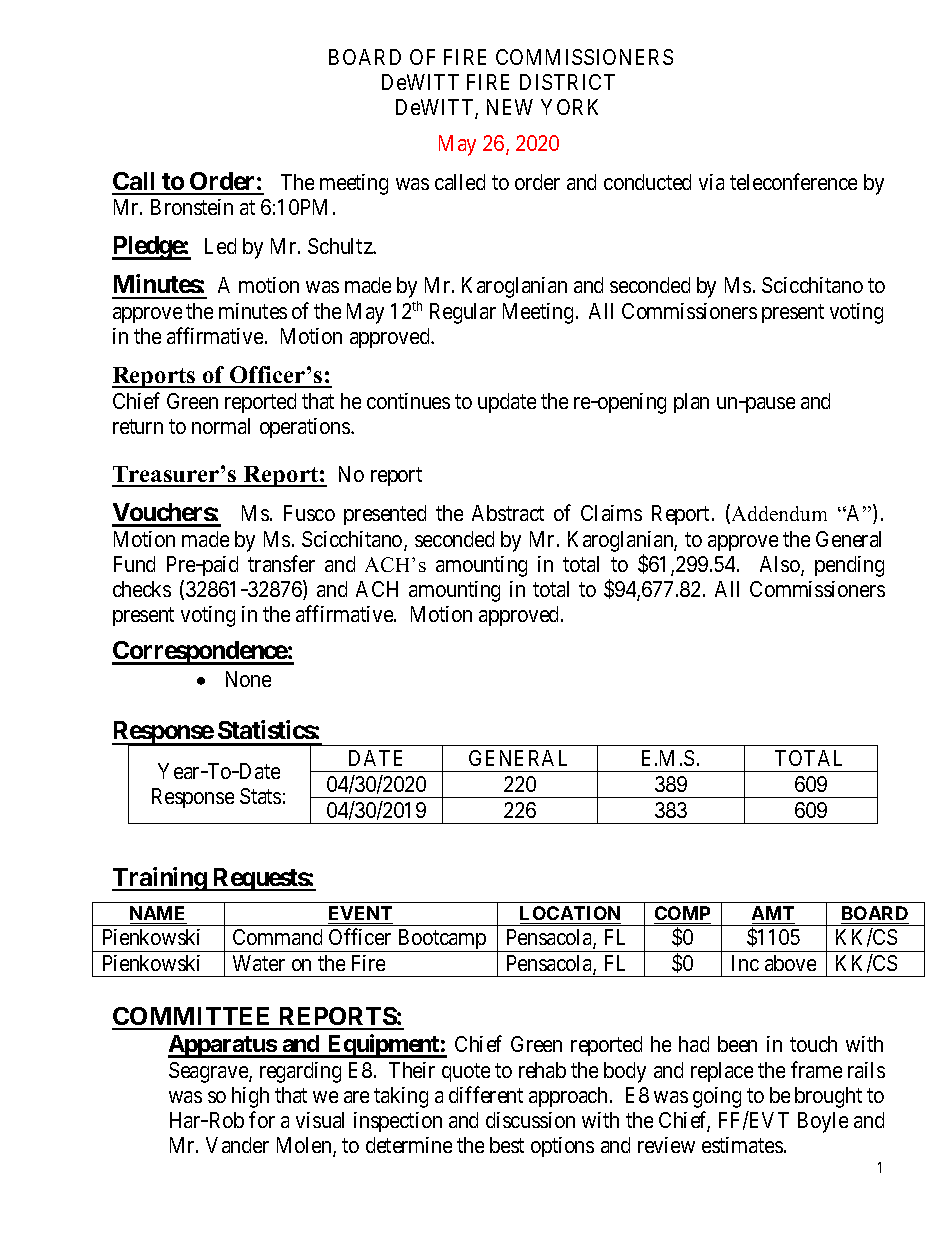 The image size is (952, 1233). What do you see at coordinates (793, 181) in the screenshot?
I see `teleconference` at bounding box center [793, 181].
